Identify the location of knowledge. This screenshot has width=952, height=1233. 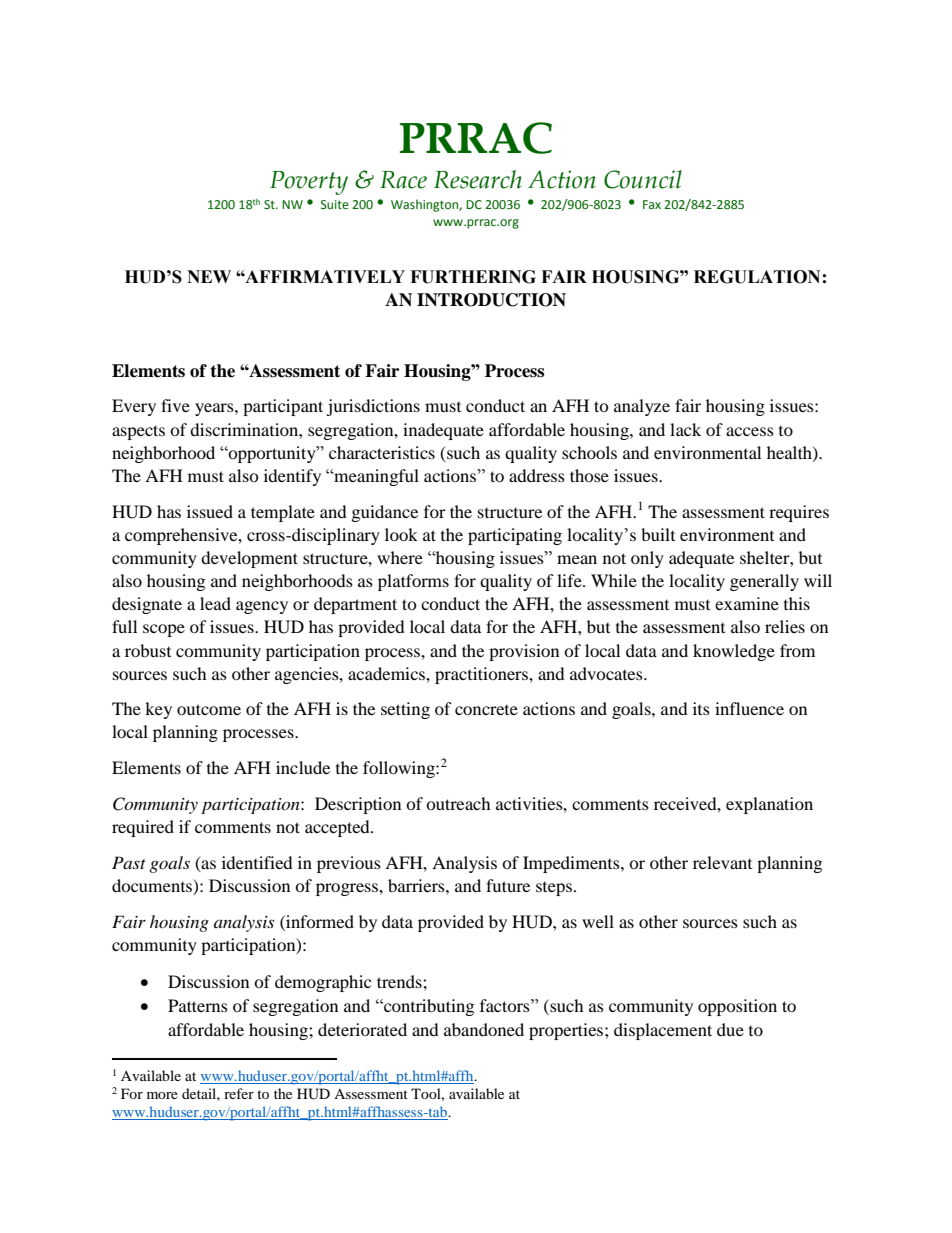
(734, 652).
